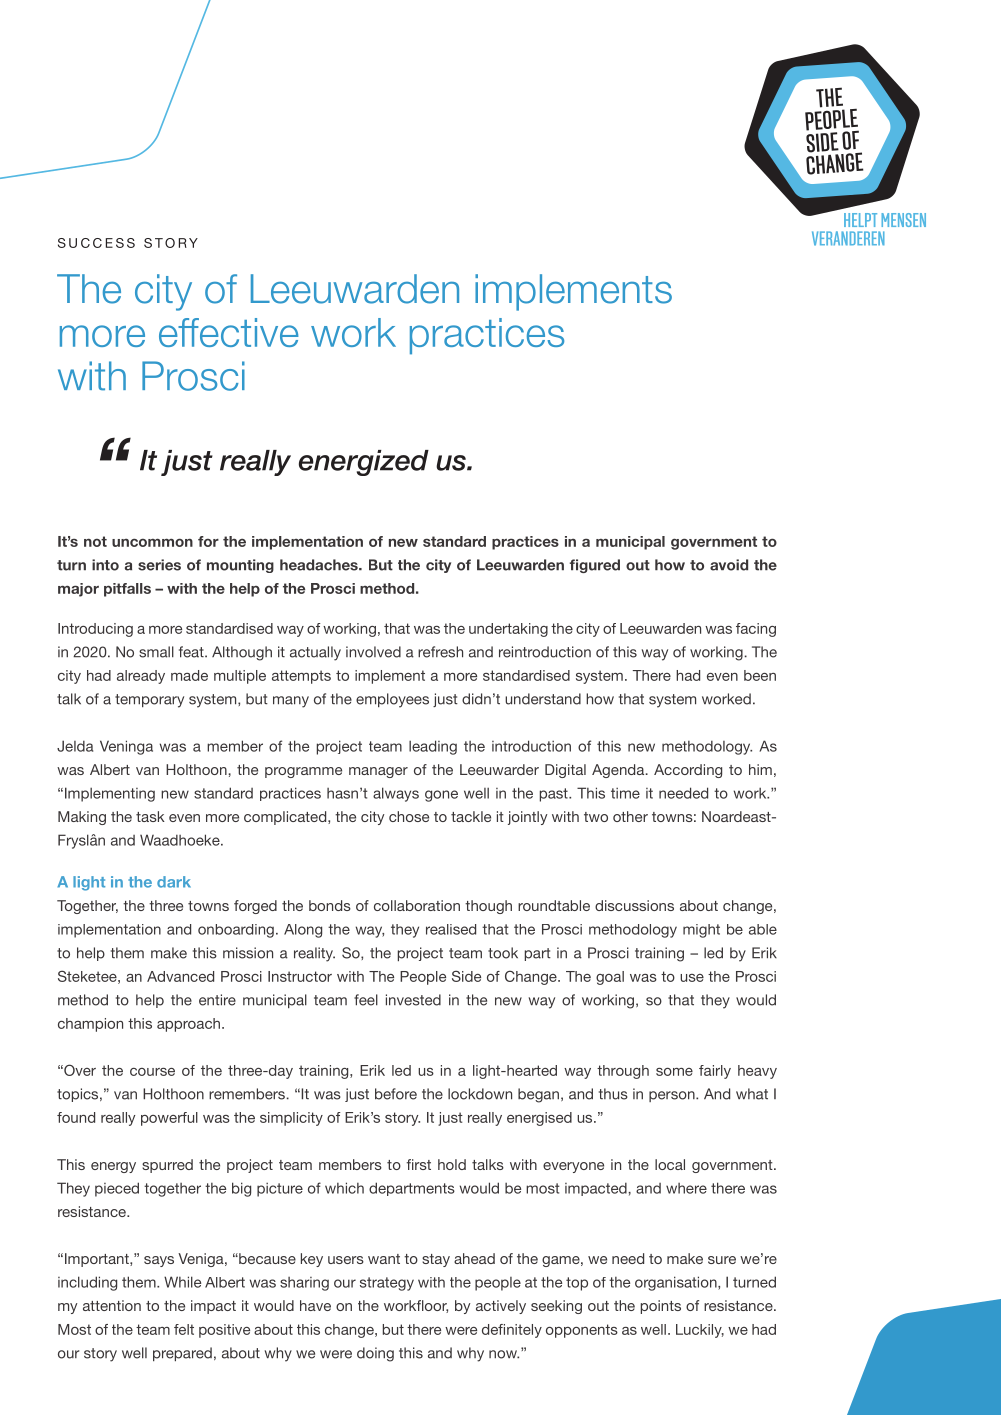  Describe the element at coordinates (688, 771) in the page. I see `According` at that location.
